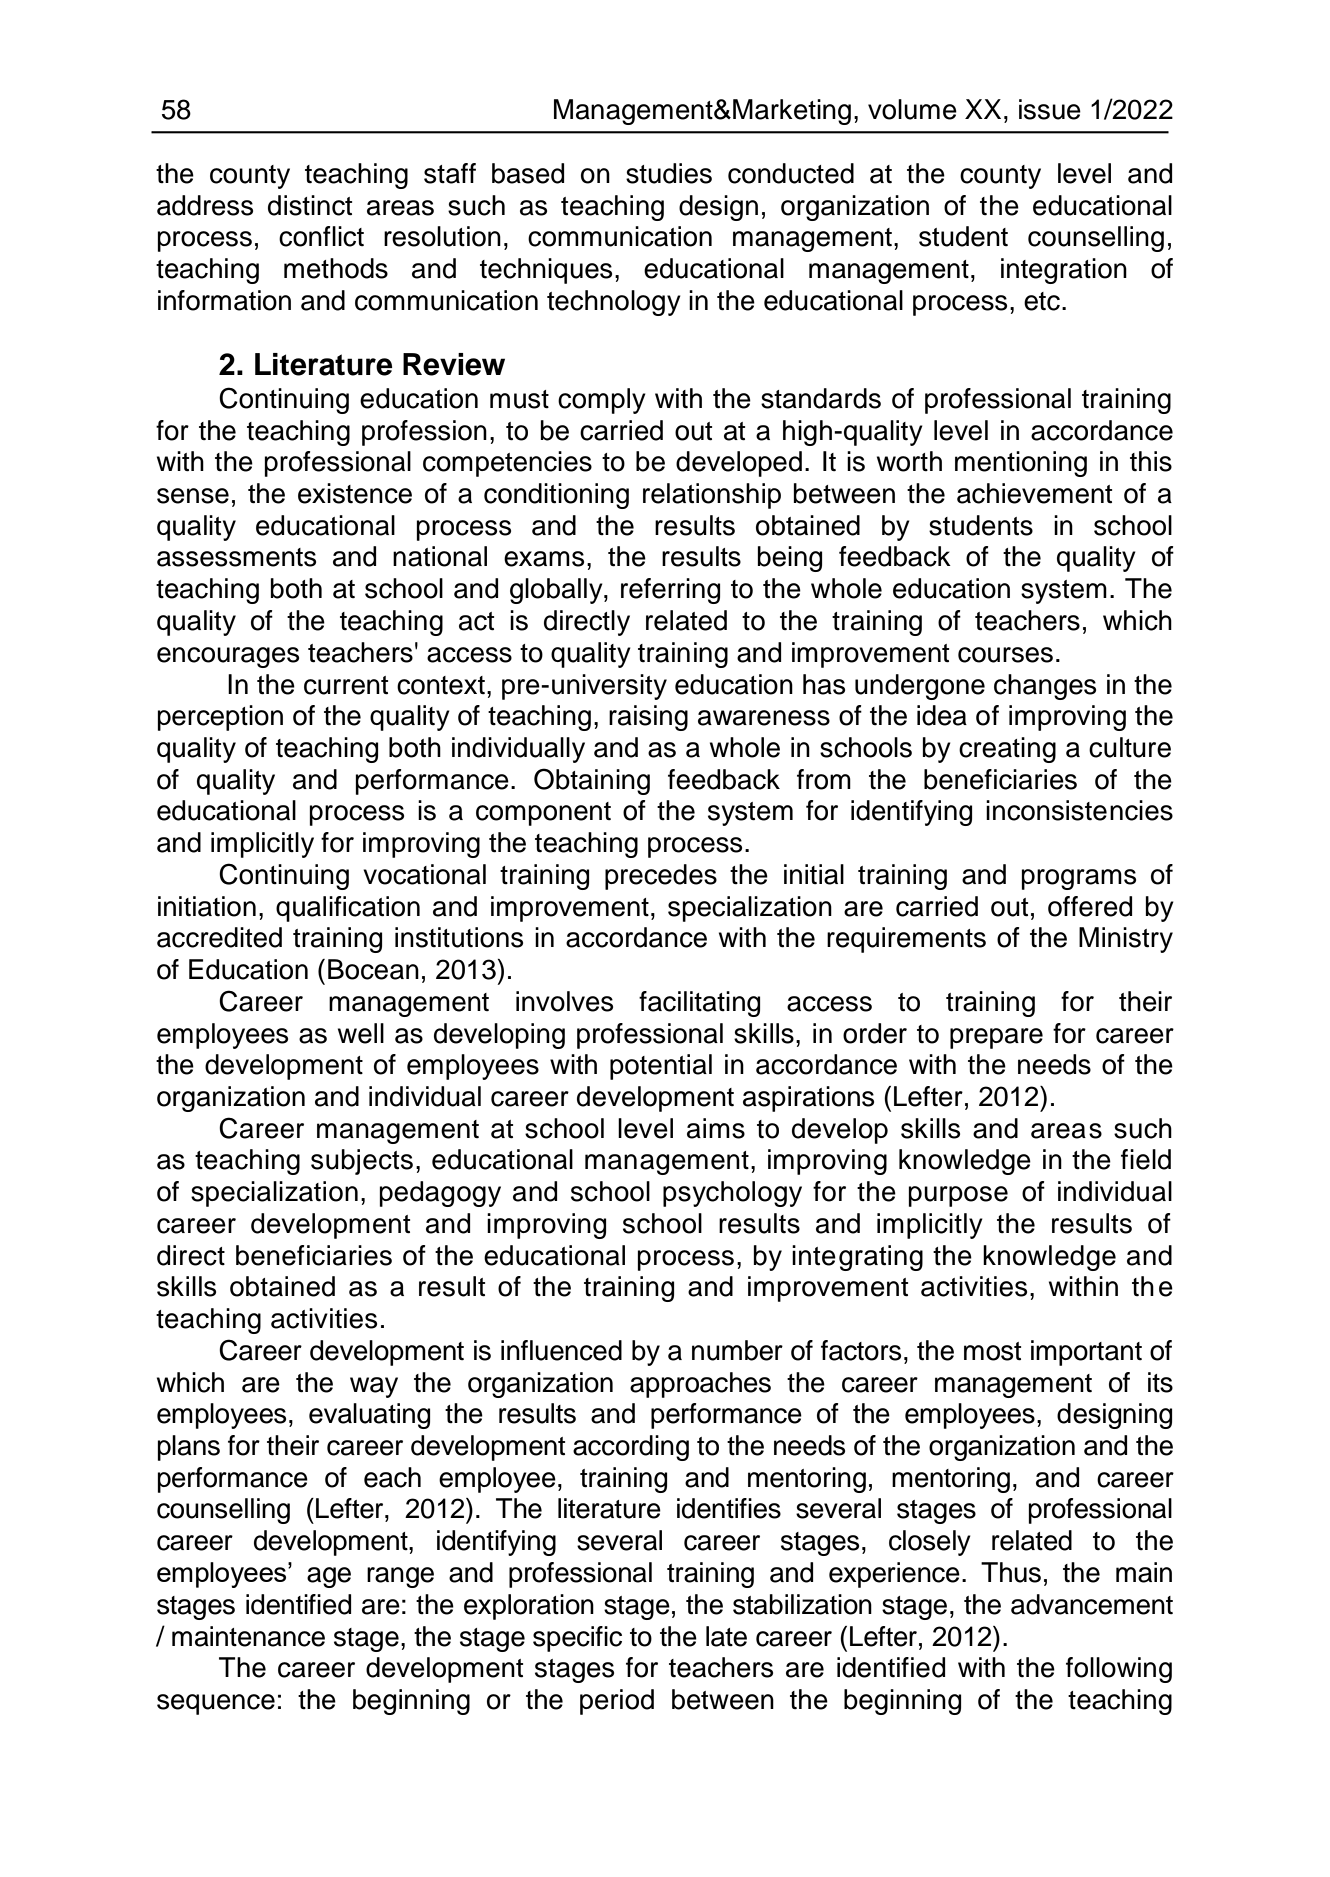  I want to click on way, so click(374, 1387).
